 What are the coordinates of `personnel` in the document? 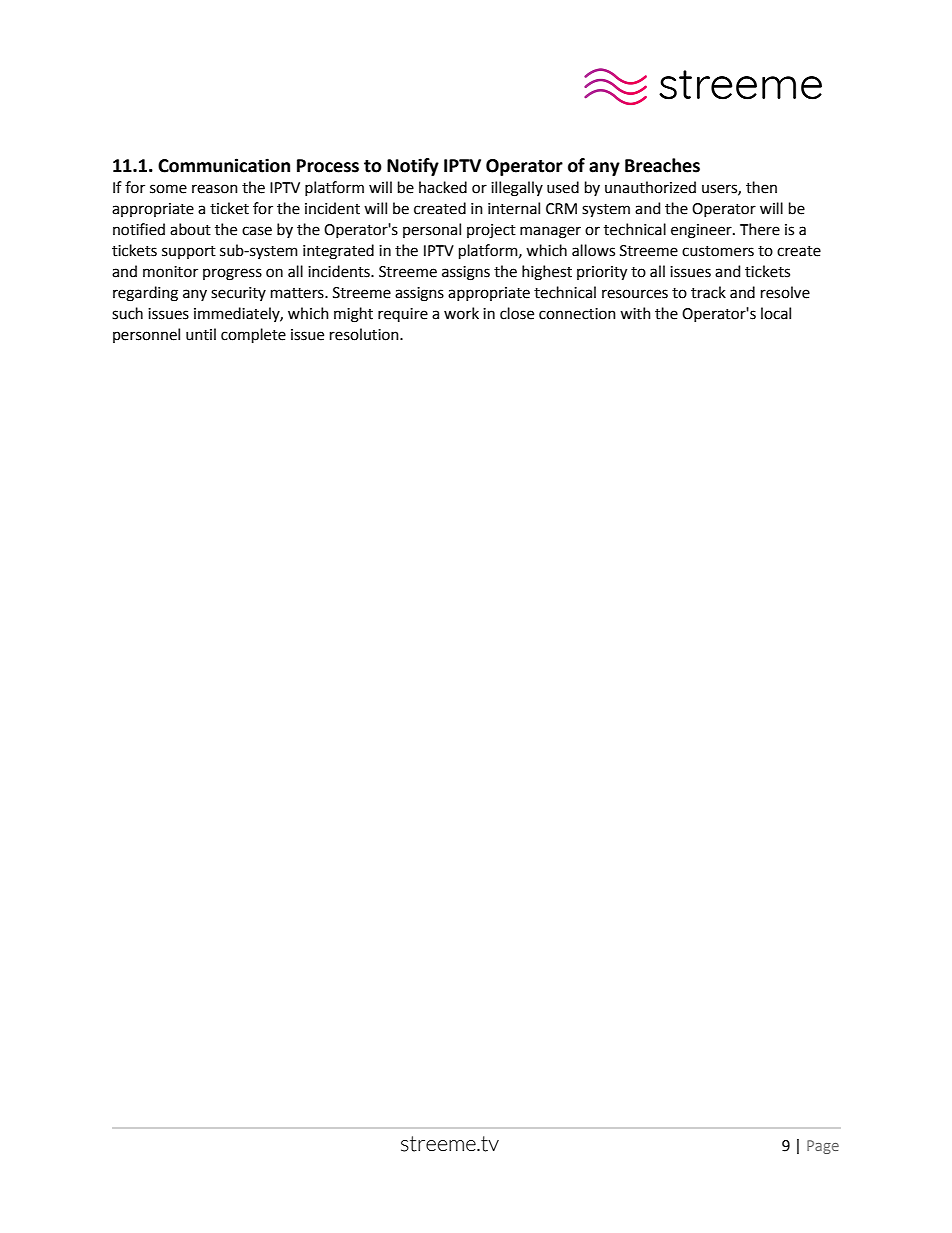 It's located at (146, 335).
